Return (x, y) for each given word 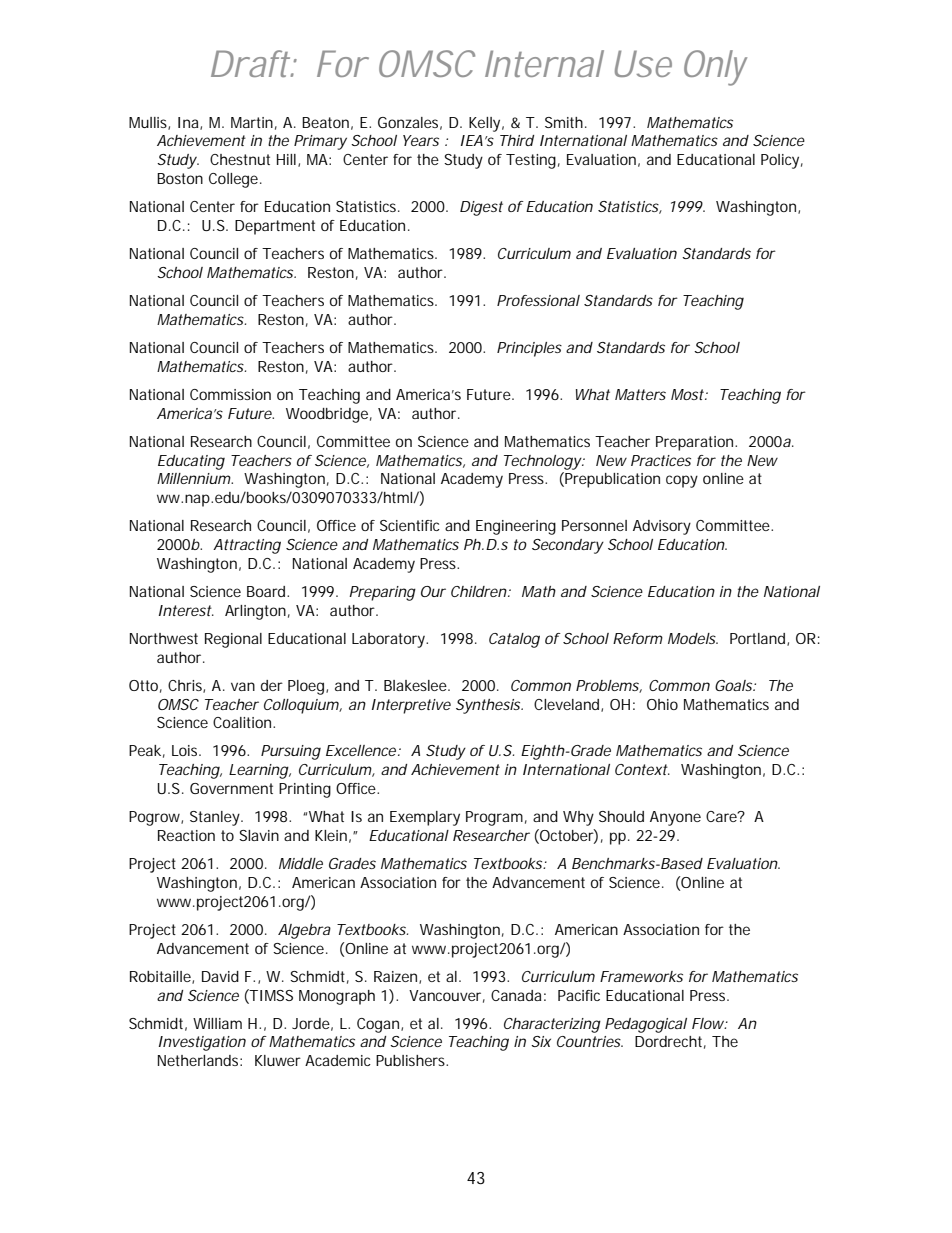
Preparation (696, 443)
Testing (531, 161)
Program (494, 818)
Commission (230, 394)
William (217, 1023)
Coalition (243, 722)
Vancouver (447, 996)
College (235, 180)
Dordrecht (670, 1042)
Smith (564, 122)
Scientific (410, 525)
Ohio (662, 704)
